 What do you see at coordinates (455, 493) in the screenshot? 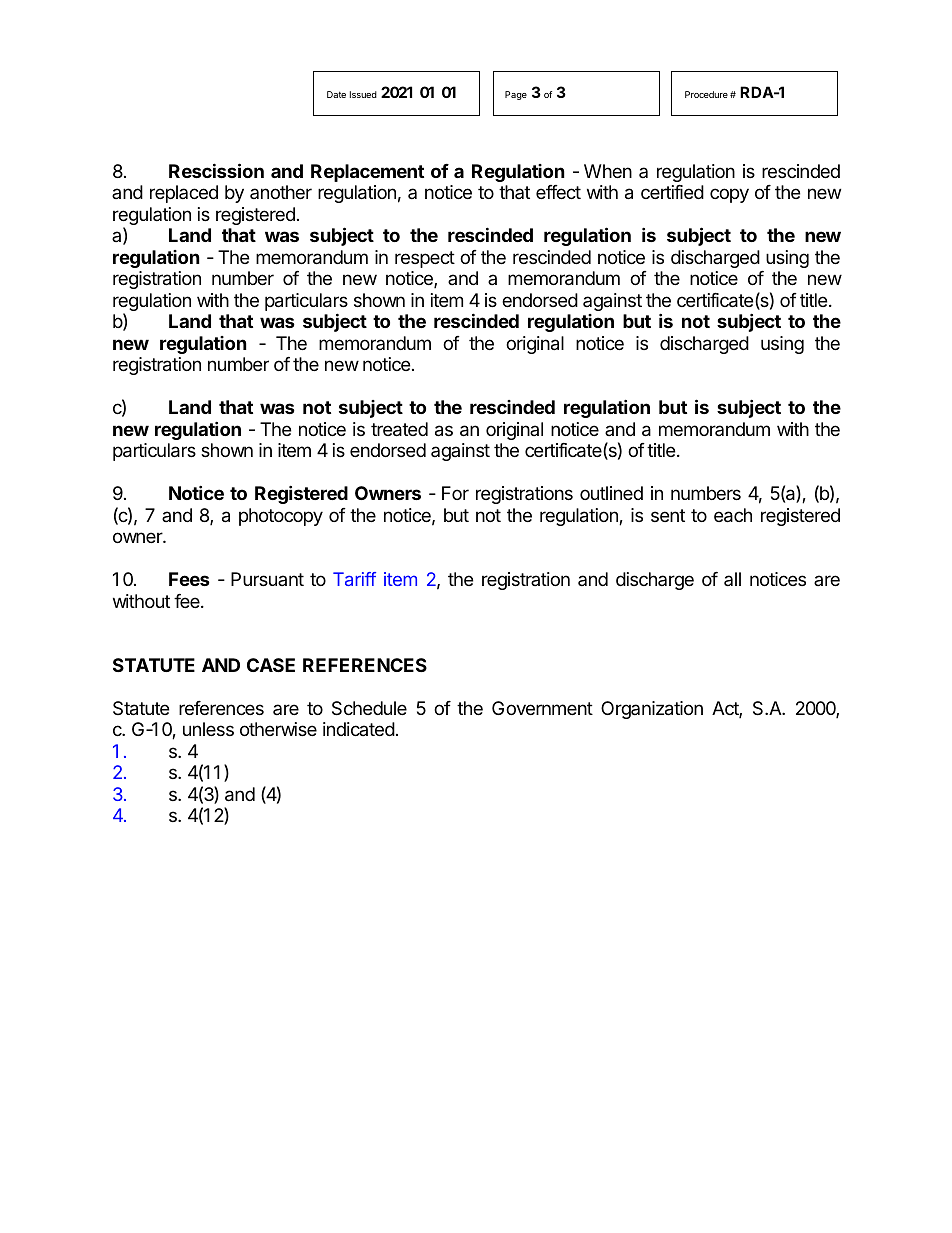
I see `For` at bounding box center [455, 493].
